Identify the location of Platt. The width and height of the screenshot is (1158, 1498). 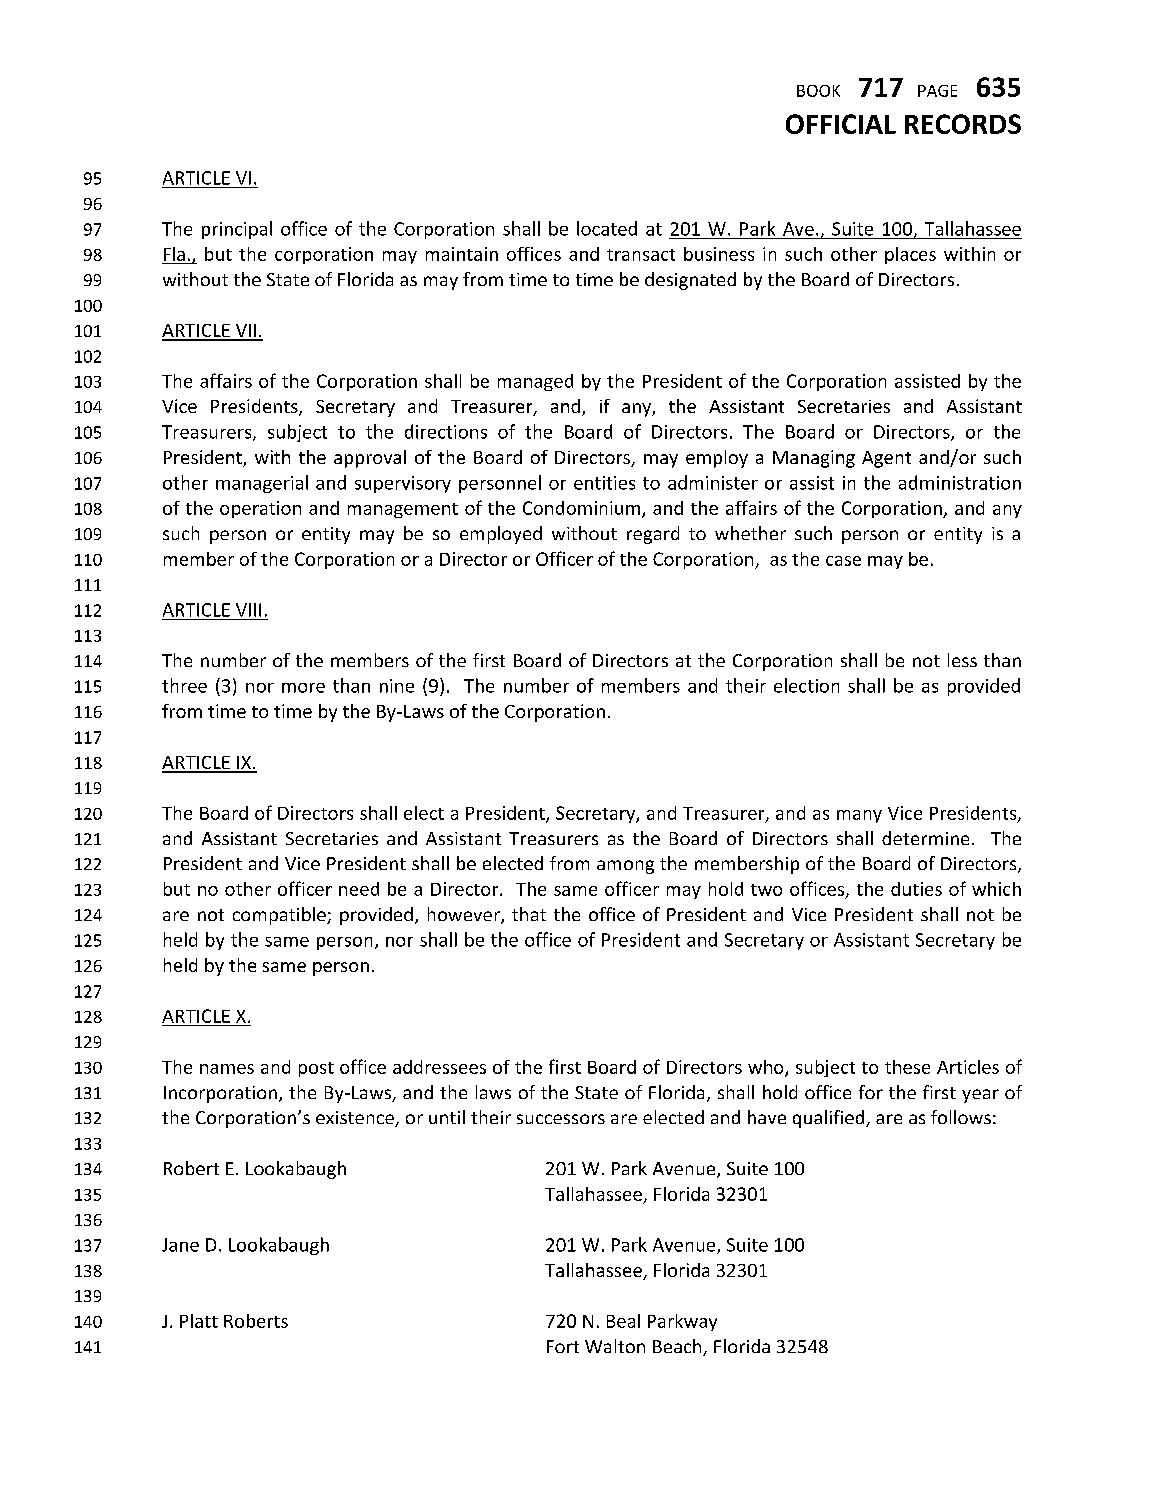
(199, 1321).
